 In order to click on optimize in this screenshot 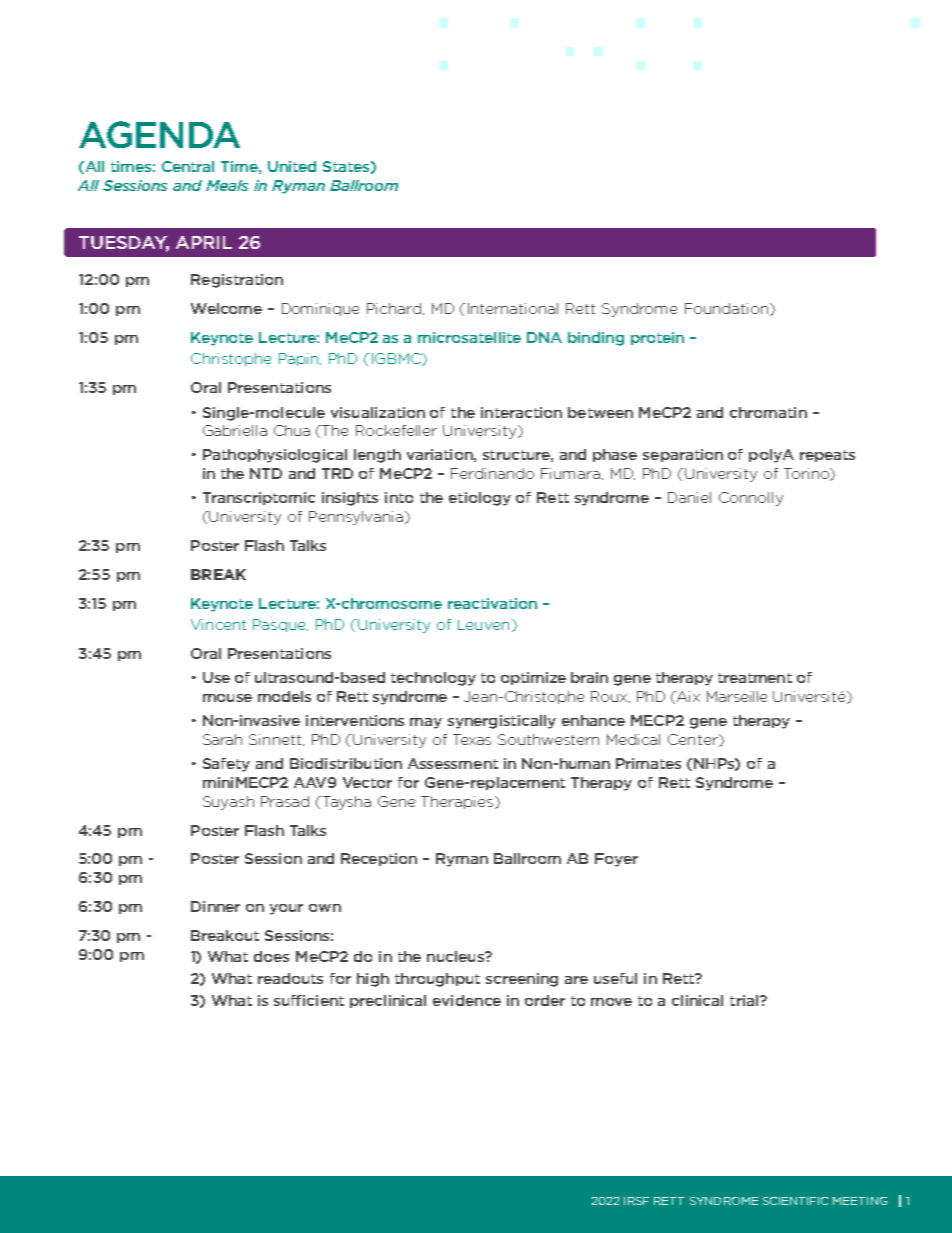, I will do `click(533, 678)`.
